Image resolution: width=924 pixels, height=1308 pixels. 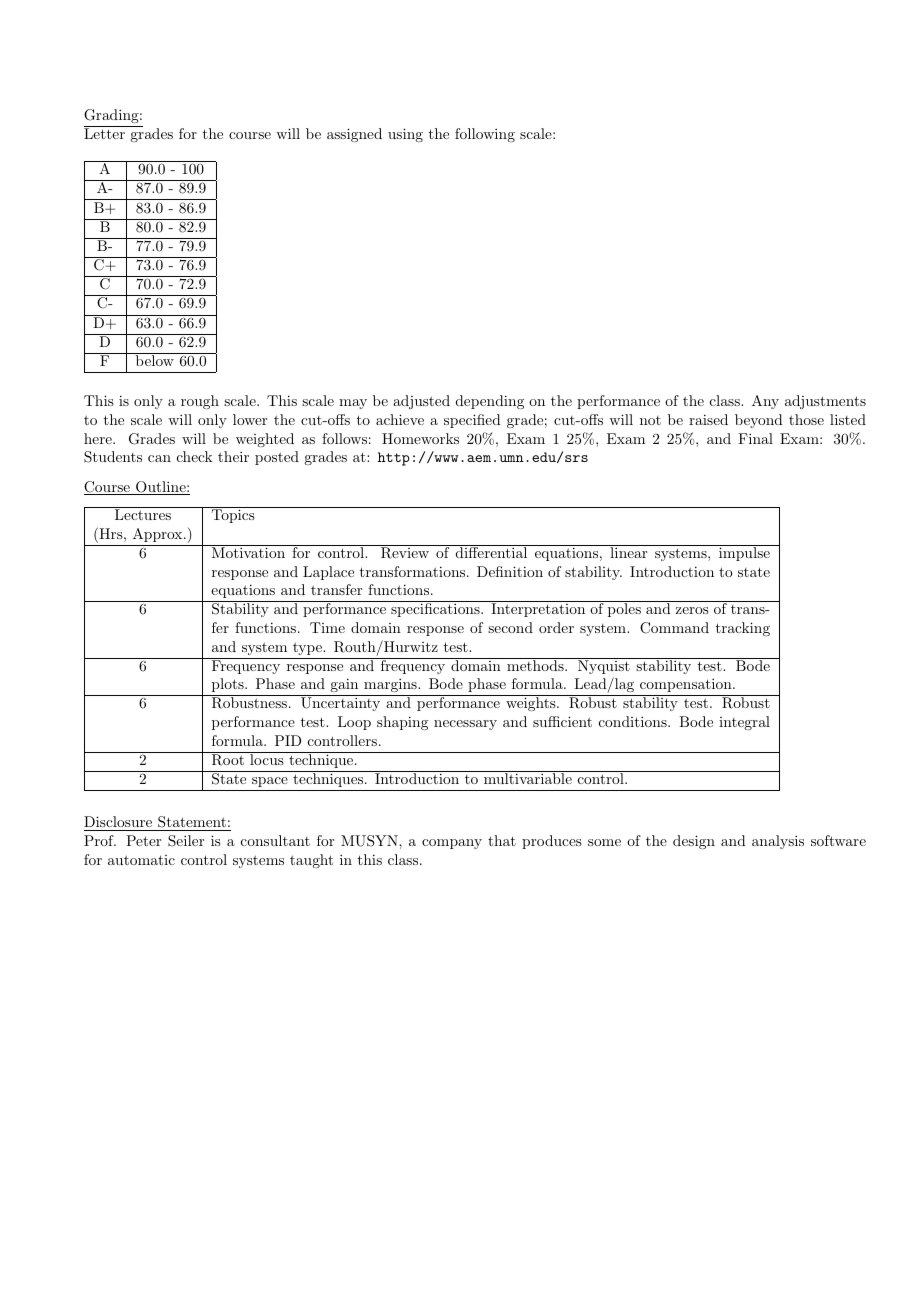 I want to click on company, so click(x=452, y=844).
